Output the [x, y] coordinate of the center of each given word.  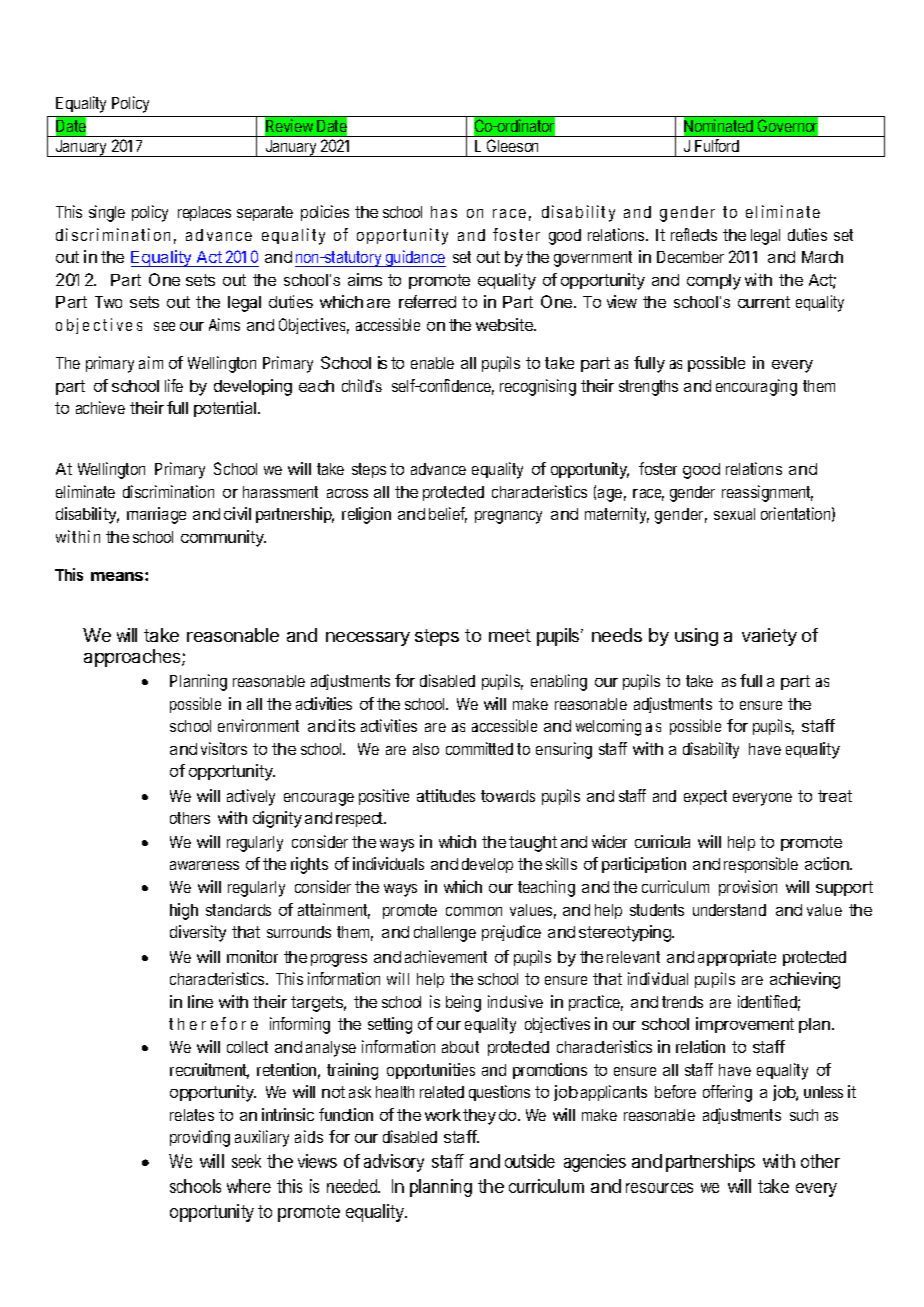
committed [479, 748]
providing [200, 1138]
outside [530, 1161]
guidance [415, 258]
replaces [204, 213]
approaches [133, 658]
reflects [694, 234]
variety [769, 637]
